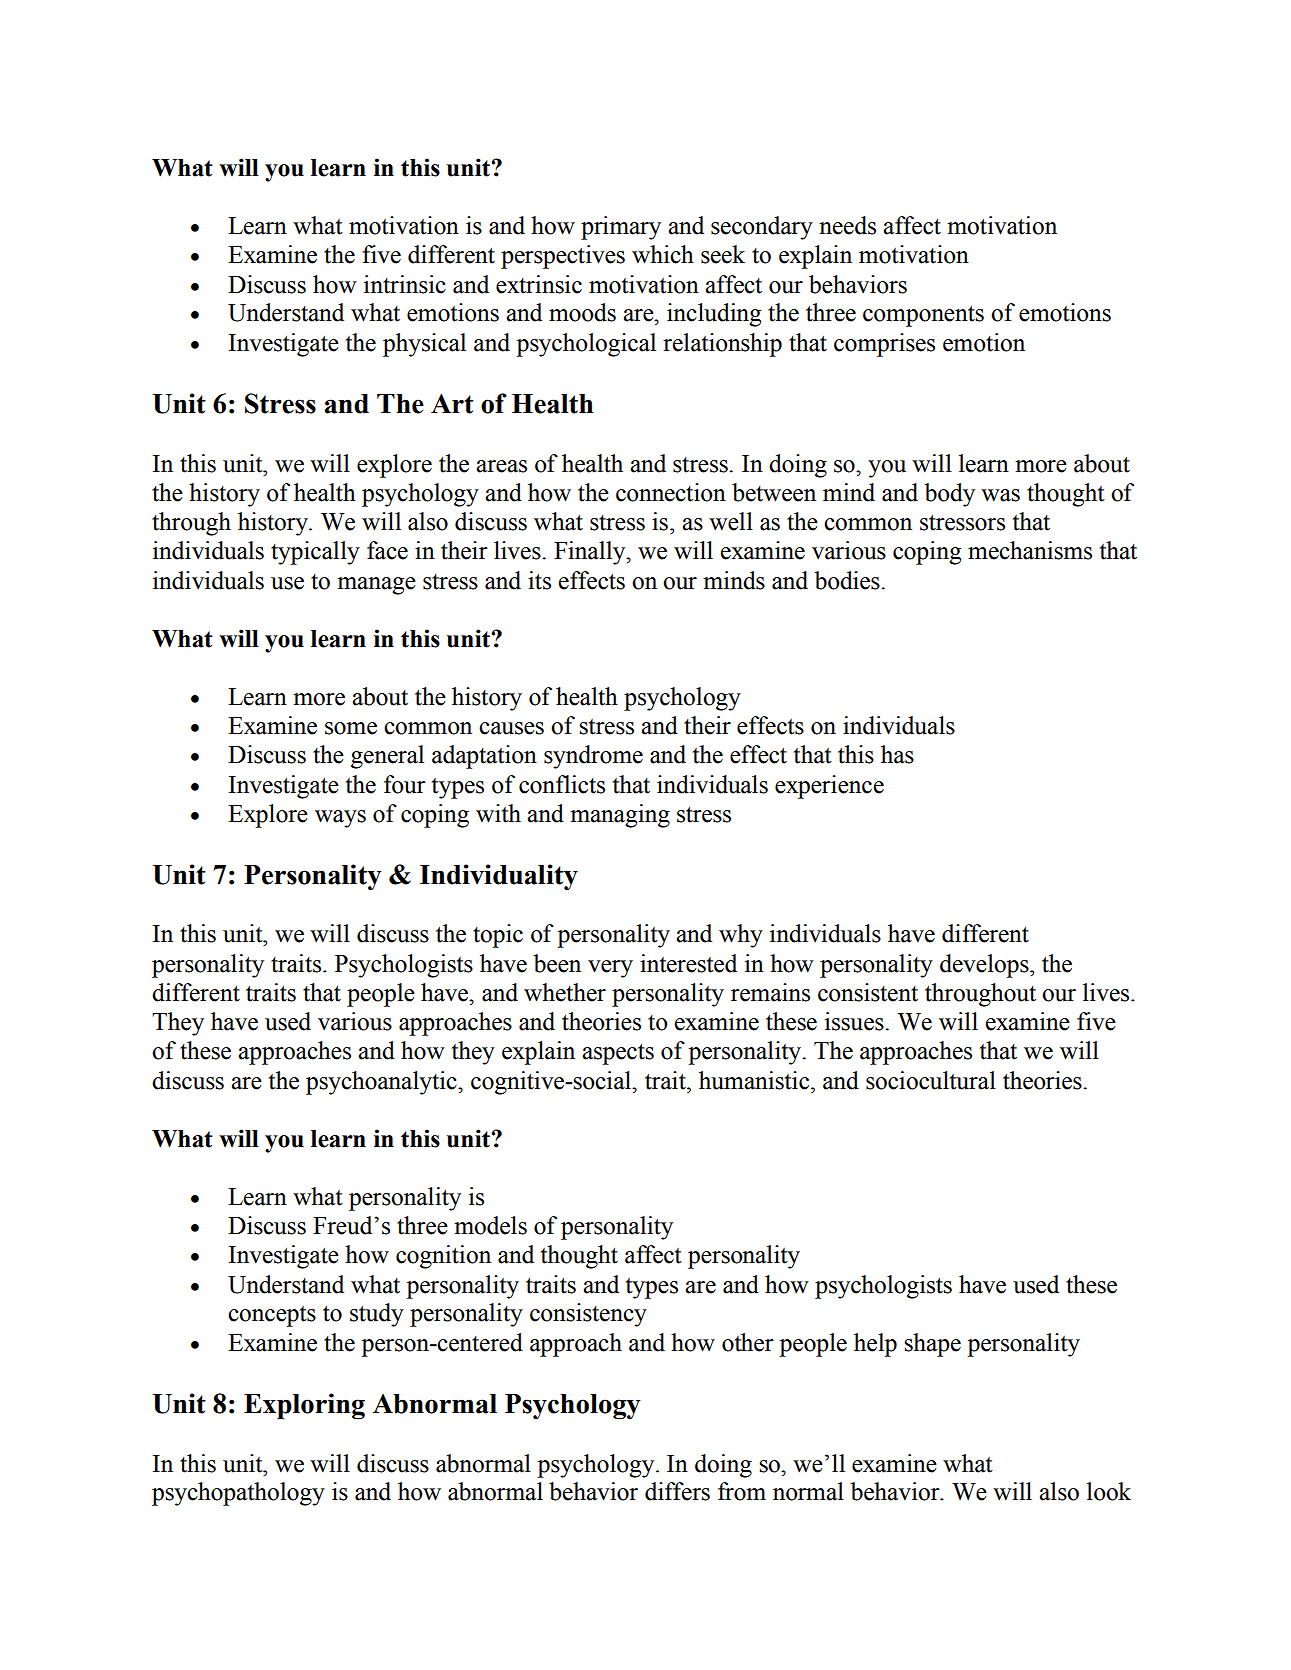 The width and height of the screenshot is (1291, 1670). Describe the element at coordinates (663, 254) in the screenshot. I see `which` at that location.
